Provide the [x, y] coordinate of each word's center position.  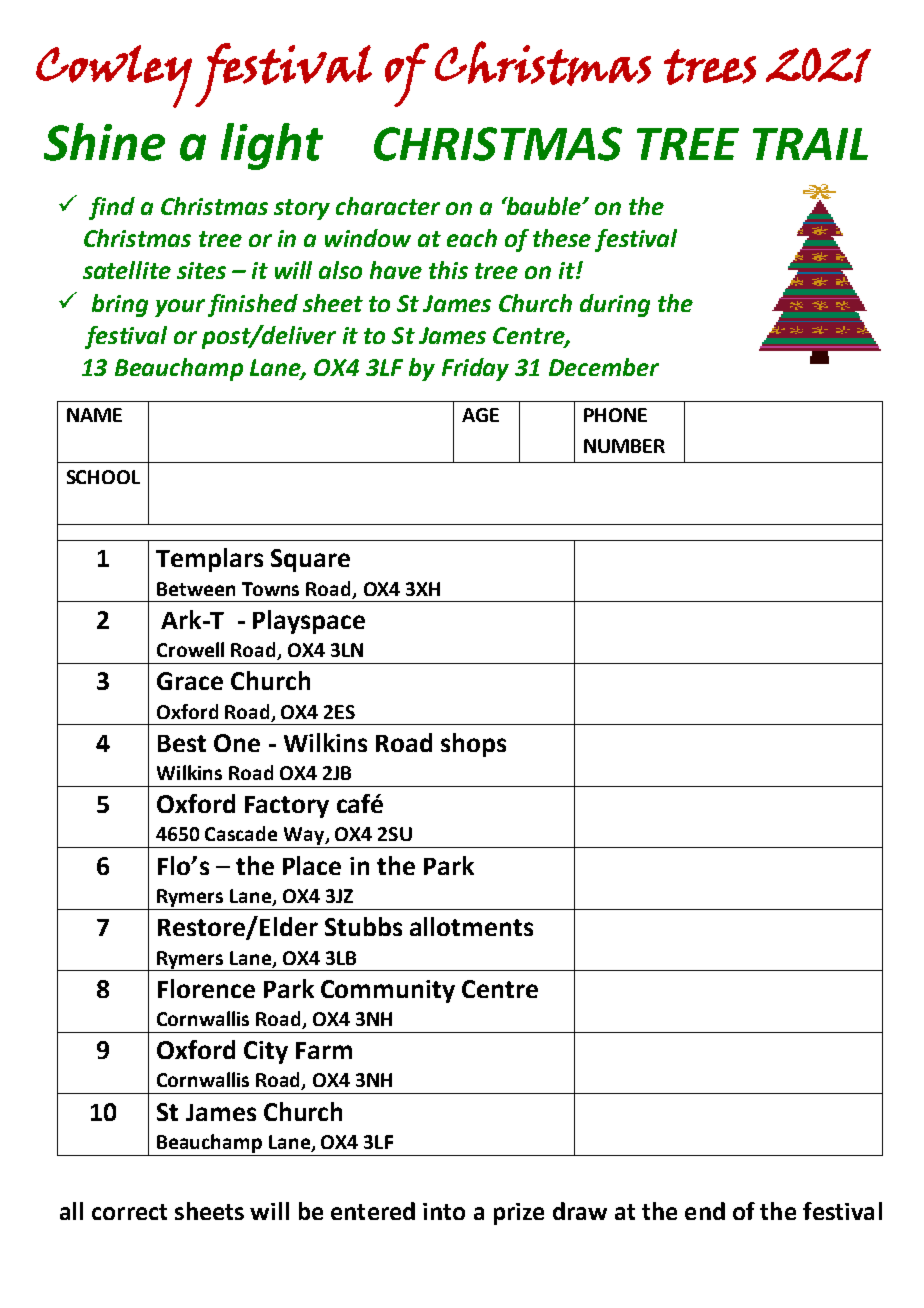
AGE [480, 415]
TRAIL [810, 144]
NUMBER [624, 446]
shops [473, 745]
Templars [209, 560]
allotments [471, 926]
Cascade [241, 833]
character [388, 206]
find [112, 208]
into [444, 1211]
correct [129, 1212]
